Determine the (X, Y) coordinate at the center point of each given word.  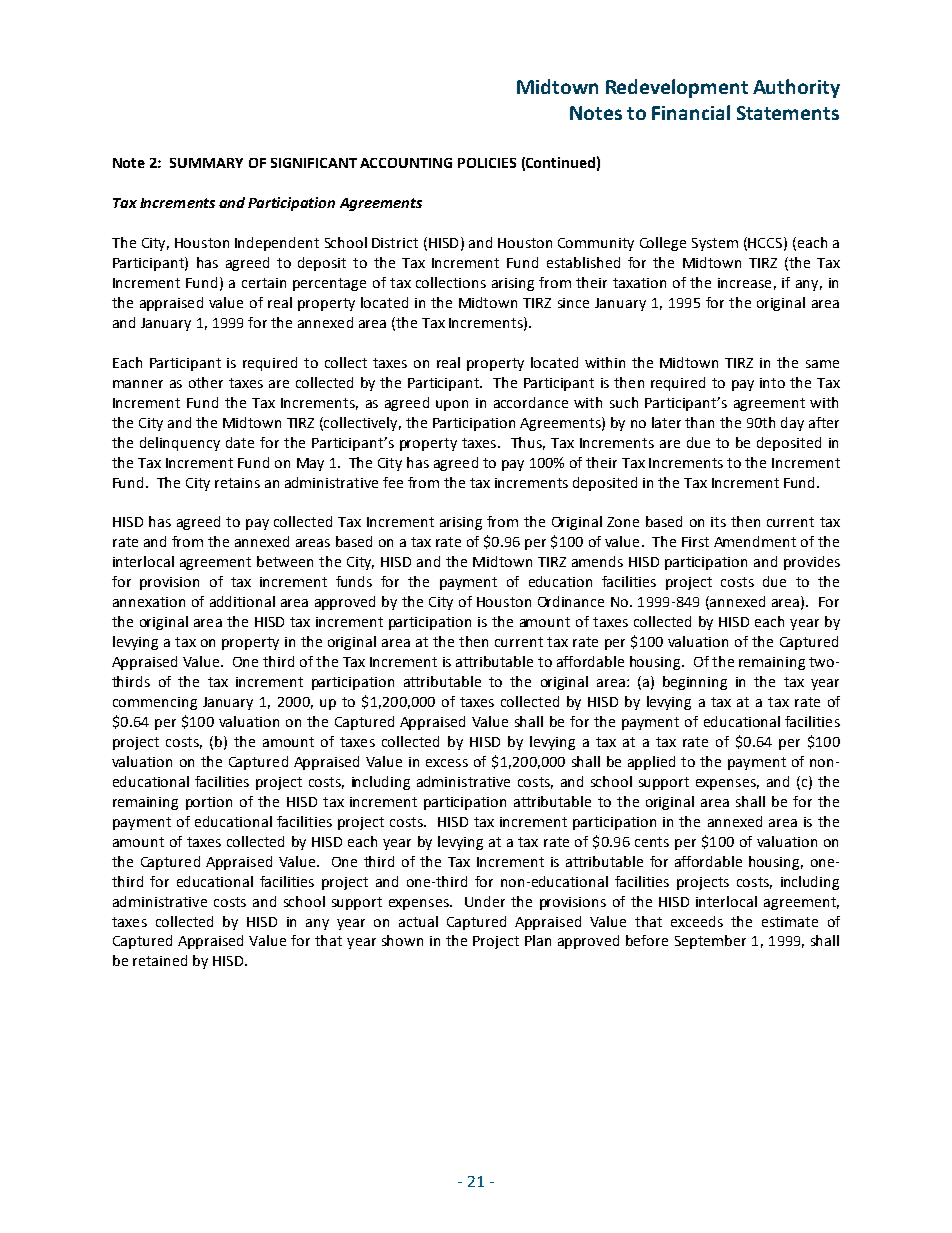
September (710, 942)
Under (485, 901)
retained (160, 960)
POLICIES (487, 163)
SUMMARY (206, 163)
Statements (788, 113)
